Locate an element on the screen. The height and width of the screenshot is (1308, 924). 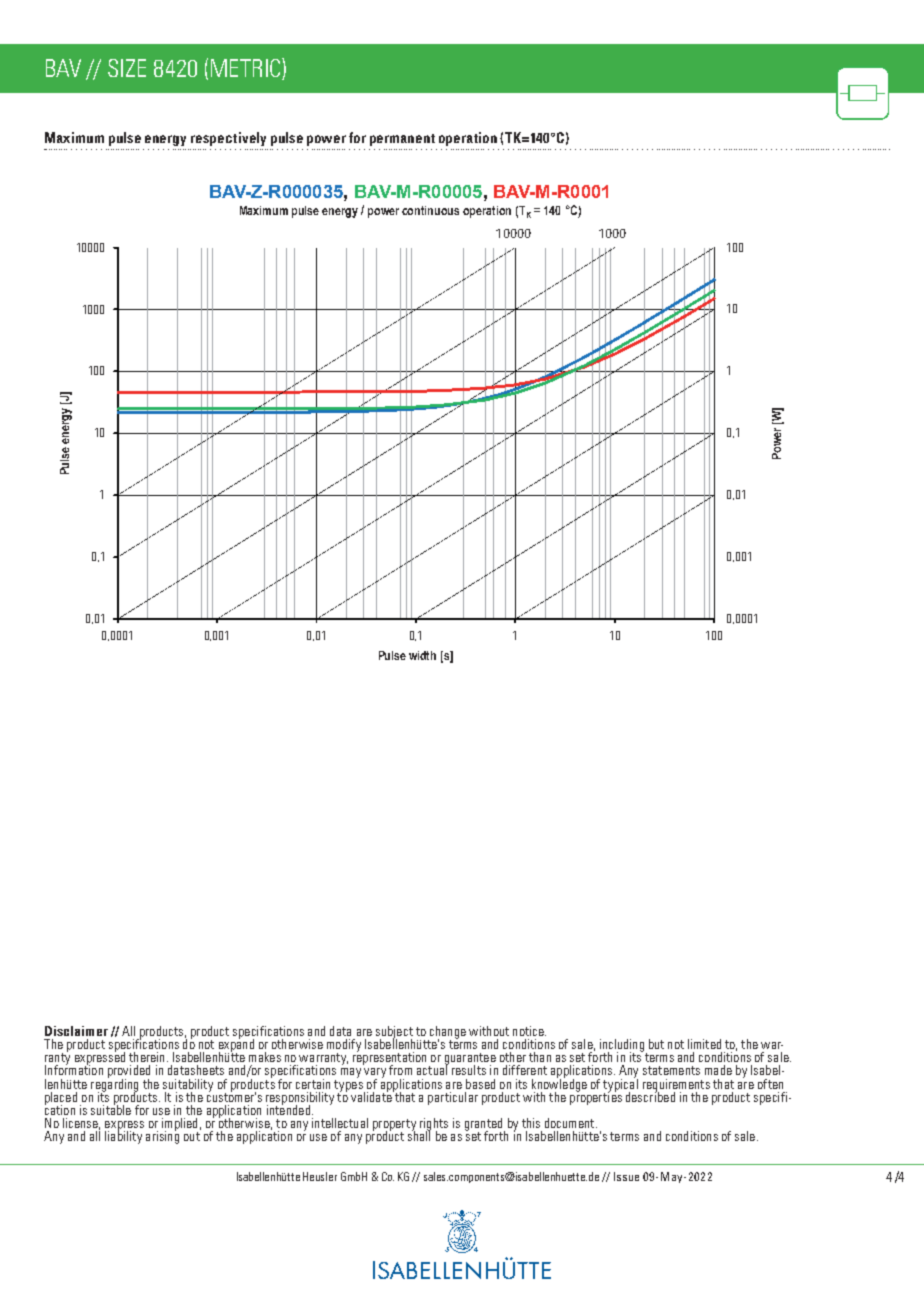
arising is located at coordinates (162, 1136).
